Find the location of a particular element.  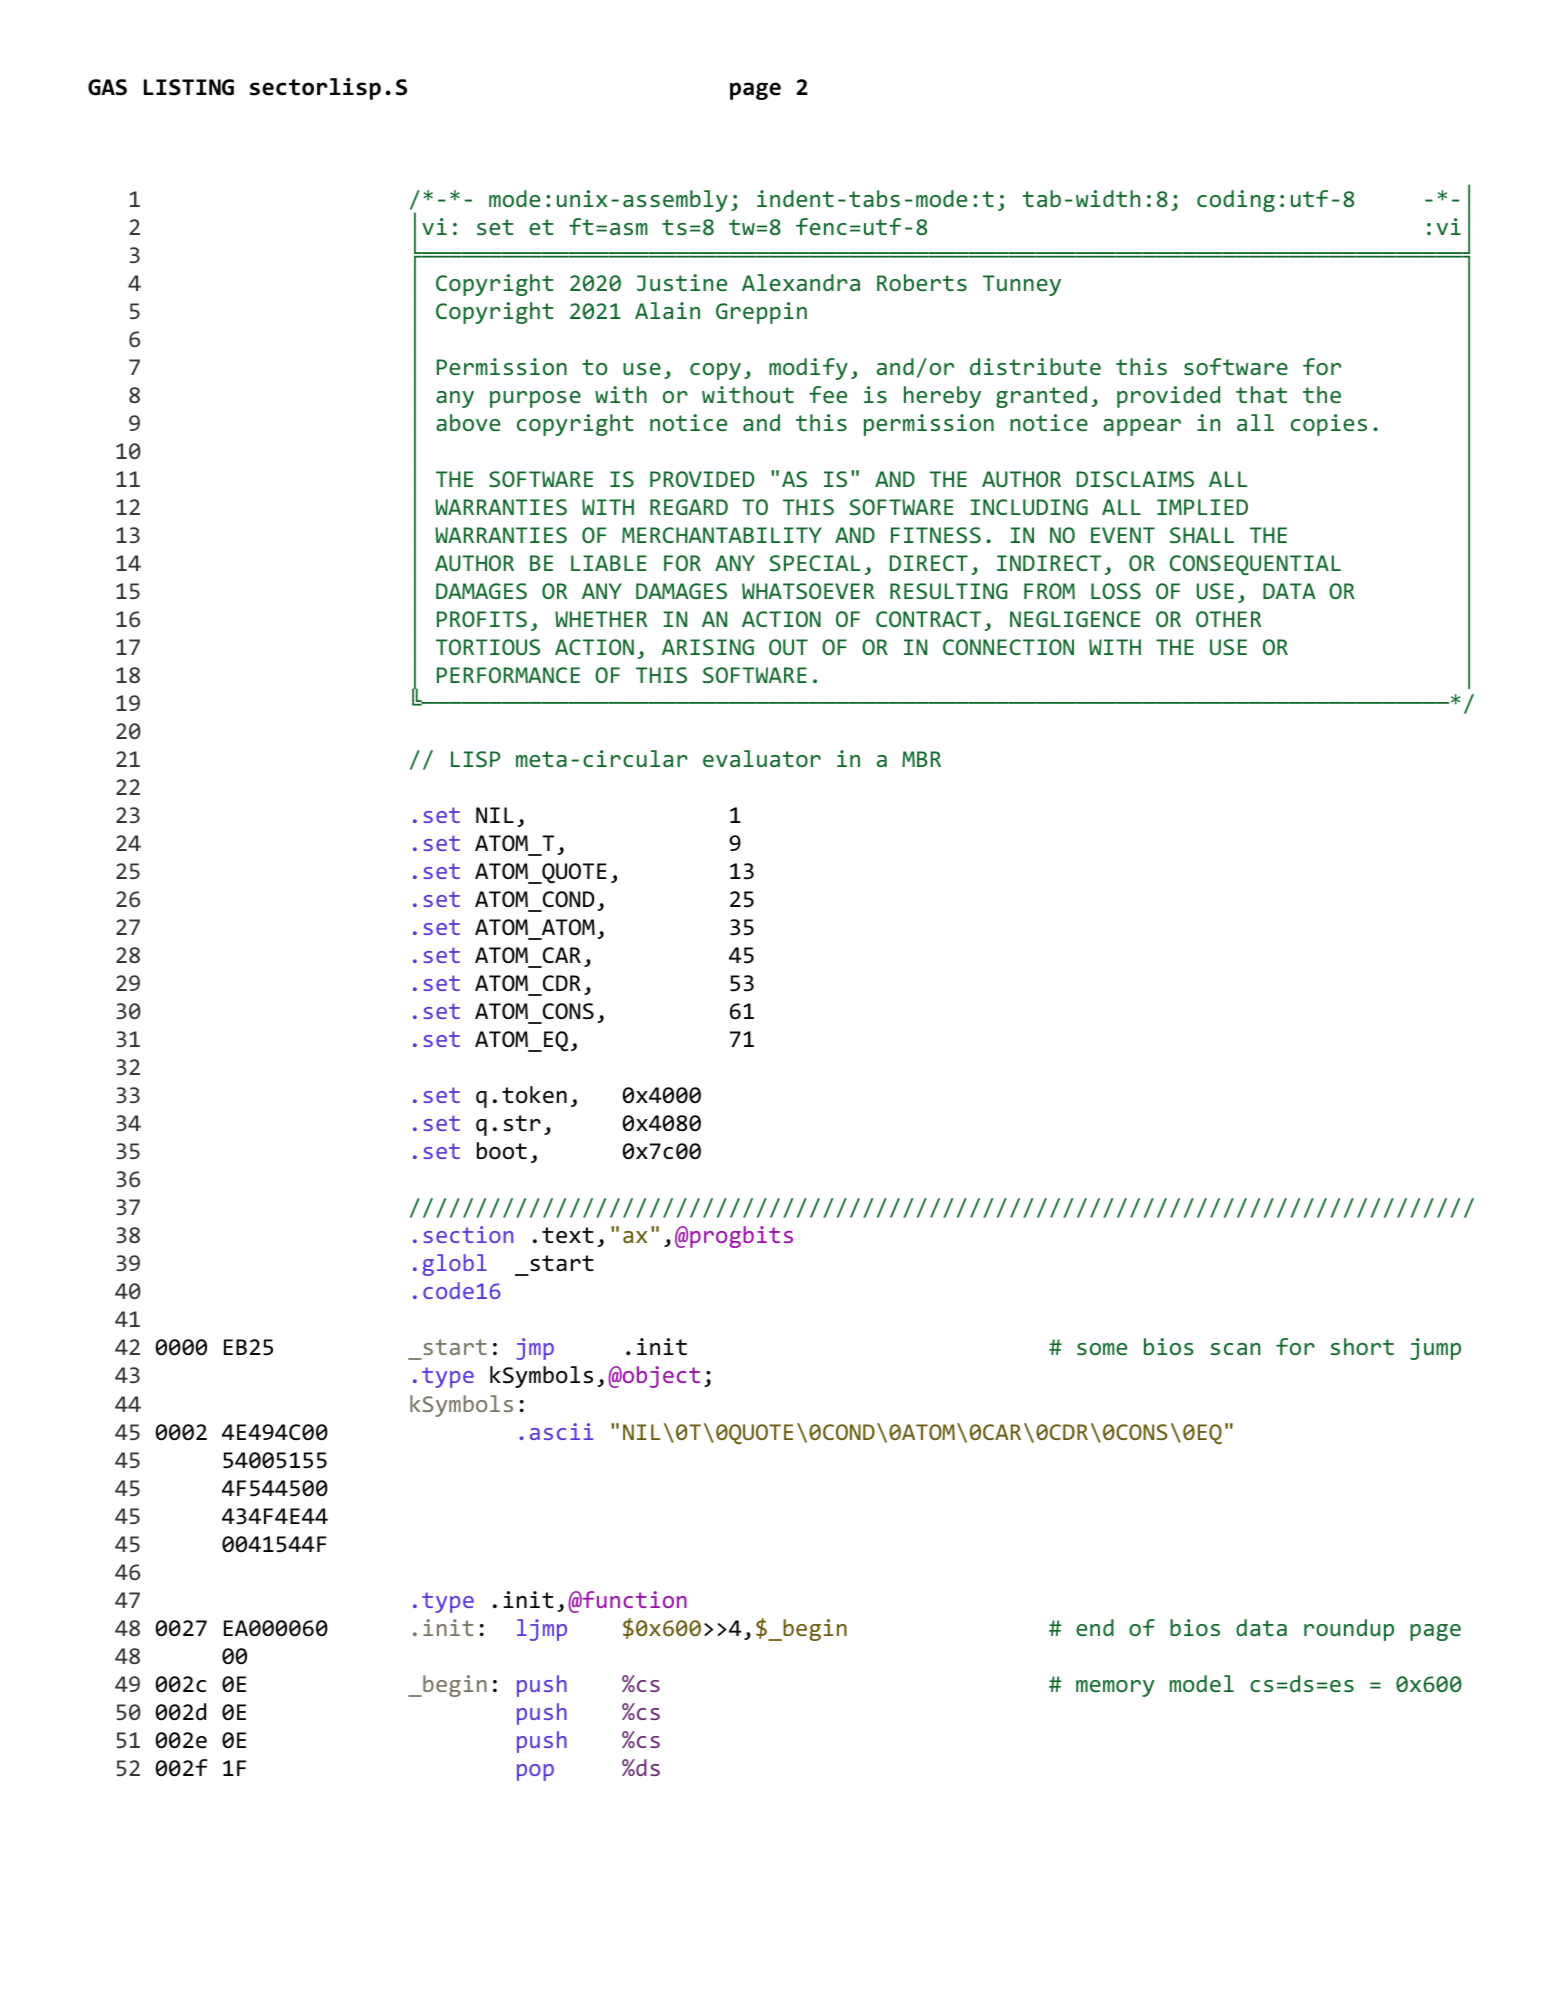

roundup is located at coordinates (1349, 1630).
